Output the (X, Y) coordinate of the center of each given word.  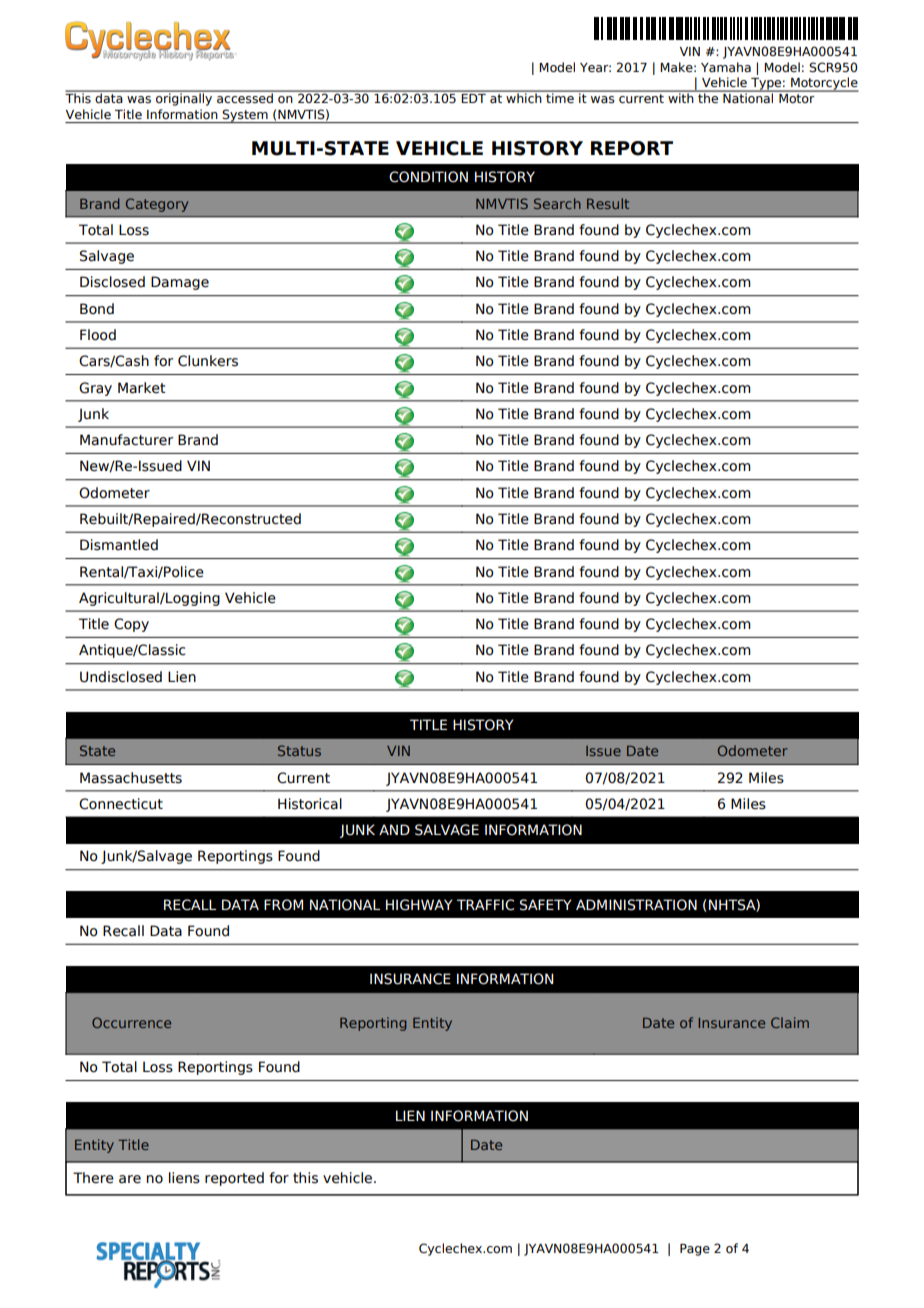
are (130, 1179)
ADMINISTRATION (636, 905)
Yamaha (726, 67)
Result (608, 203)
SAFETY (546, 905)
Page (695, 1250)
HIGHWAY (419, 905)
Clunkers (208, 361)
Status (299, 750)
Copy (131, 625)
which (524, 97)
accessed (245, 97)
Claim (790, 1022)
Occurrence (131, 1022)
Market (142, 388)
